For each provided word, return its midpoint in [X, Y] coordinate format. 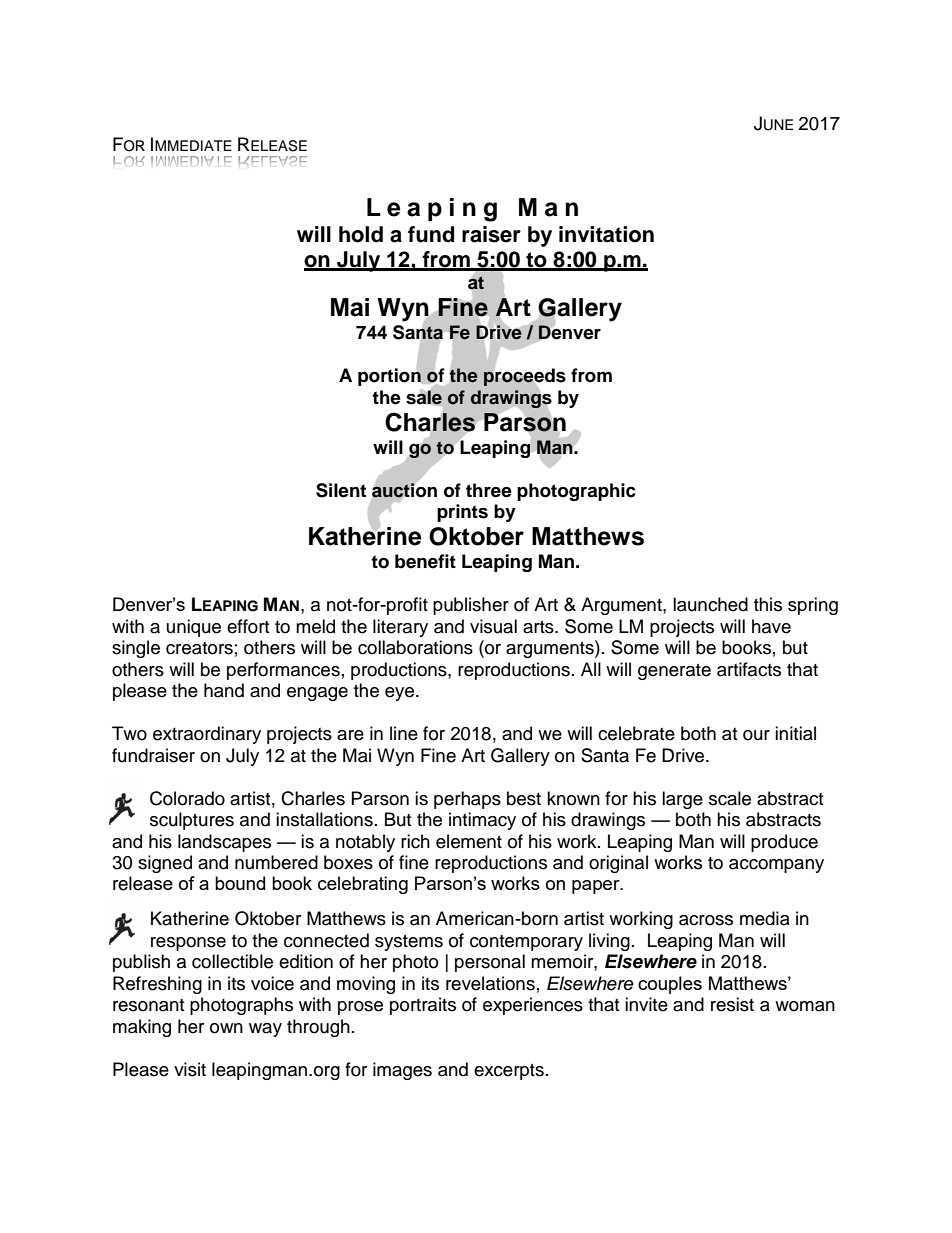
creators [199, 648]
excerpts [509, 1072]
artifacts [749, 669]
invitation [606, 234]
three [489, 490]
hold [361, 234]
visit [190, 1069]
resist [732, 1004]
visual [493, 626]
